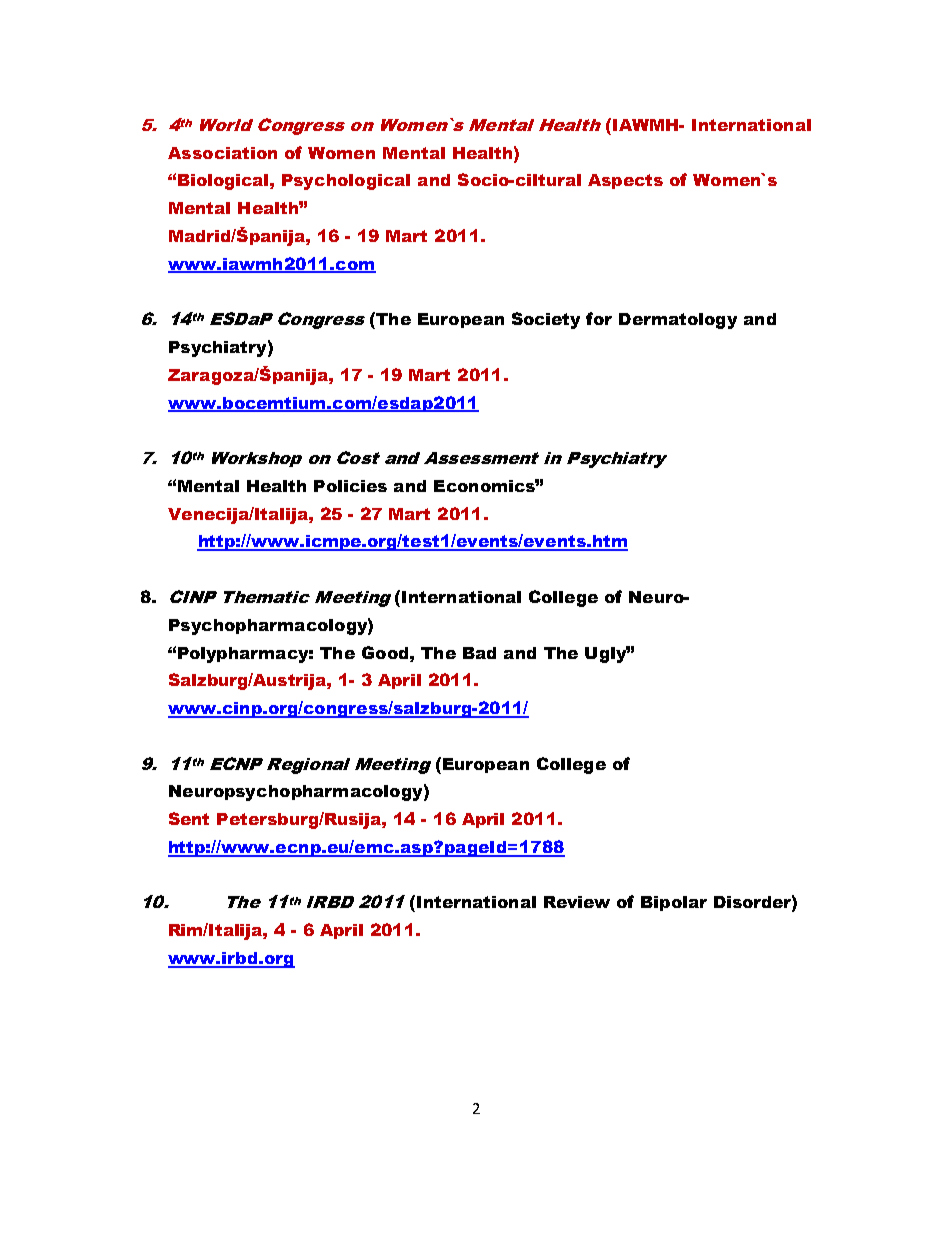 Image resolution: width=952 pixels, height=1233 pixels. What do you see at coordinates (599, 318) in the screenshot?
I see `for` at bounding box center [599, 318].
